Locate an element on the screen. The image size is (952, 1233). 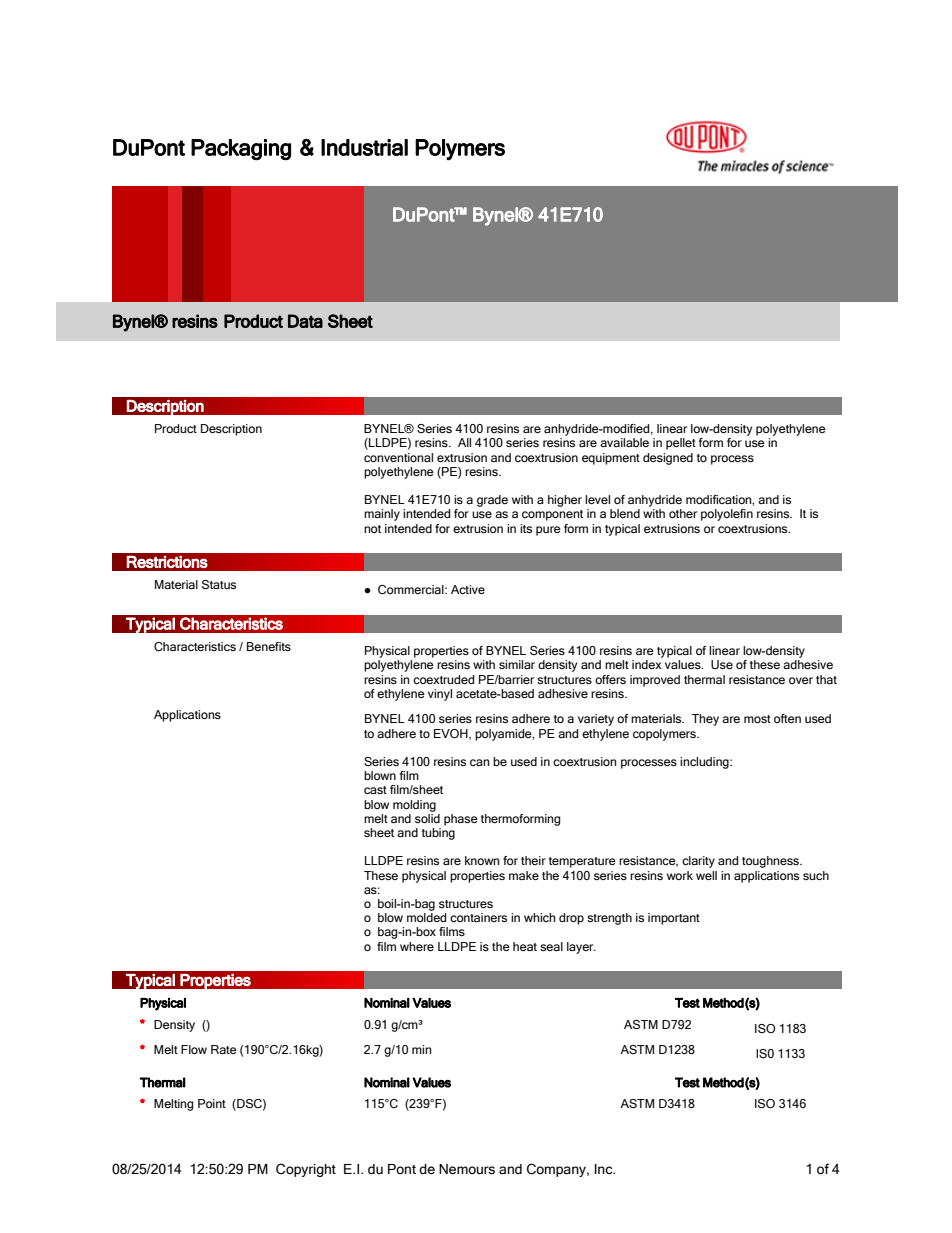
cast is located at coordinates (375, 790).
